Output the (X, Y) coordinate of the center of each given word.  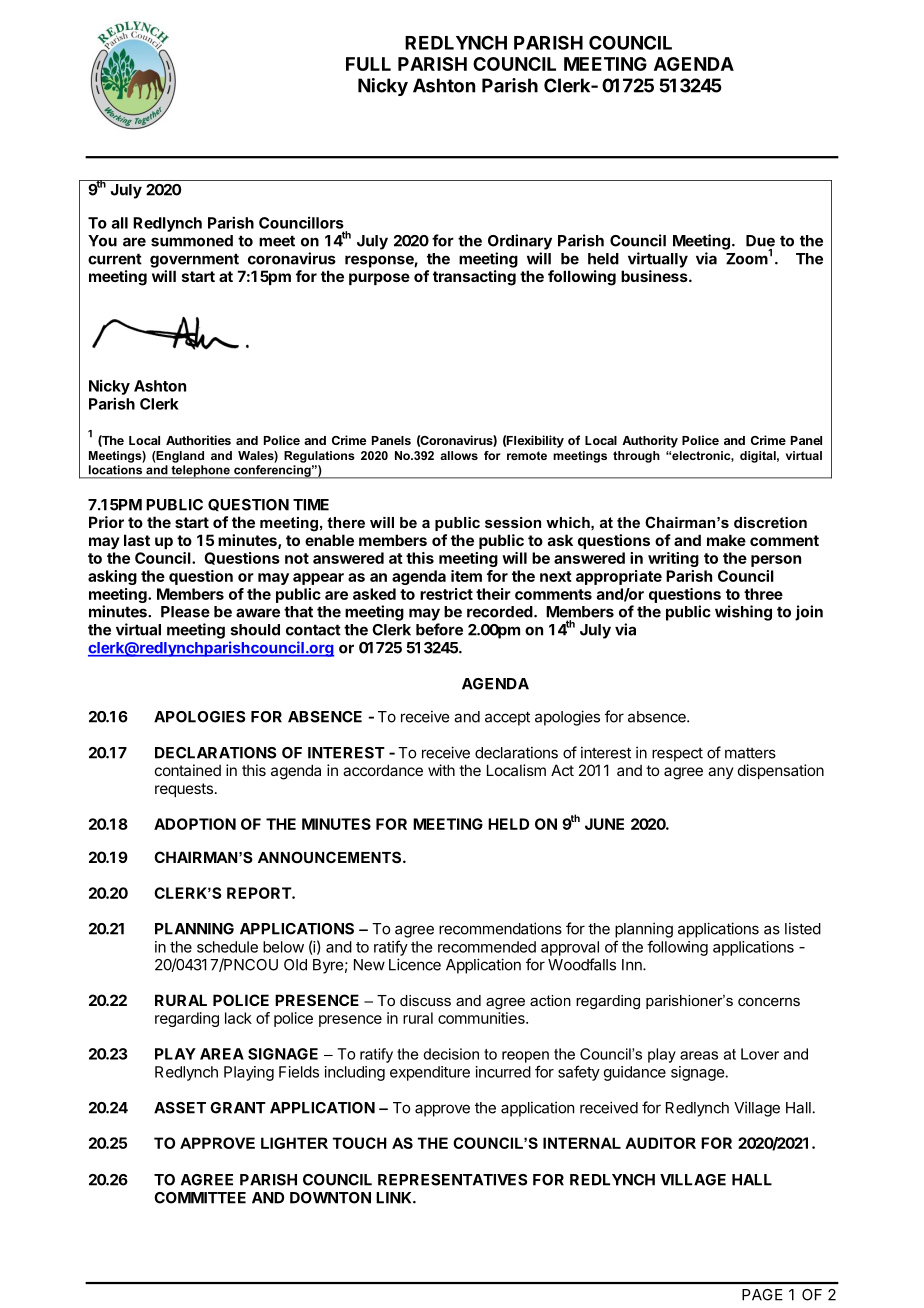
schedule (227, 947)
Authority (650, 441)
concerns (769, 1002)
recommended (487, 947)
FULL (368, 64)
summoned (192, 241)
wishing (743, 613)
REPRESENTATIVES (452, 1180)
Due (760, 241)
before (439, 629)
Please (185, 612)
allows (459, 455)
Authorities (198, 440)
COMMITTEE (200, 1198)
